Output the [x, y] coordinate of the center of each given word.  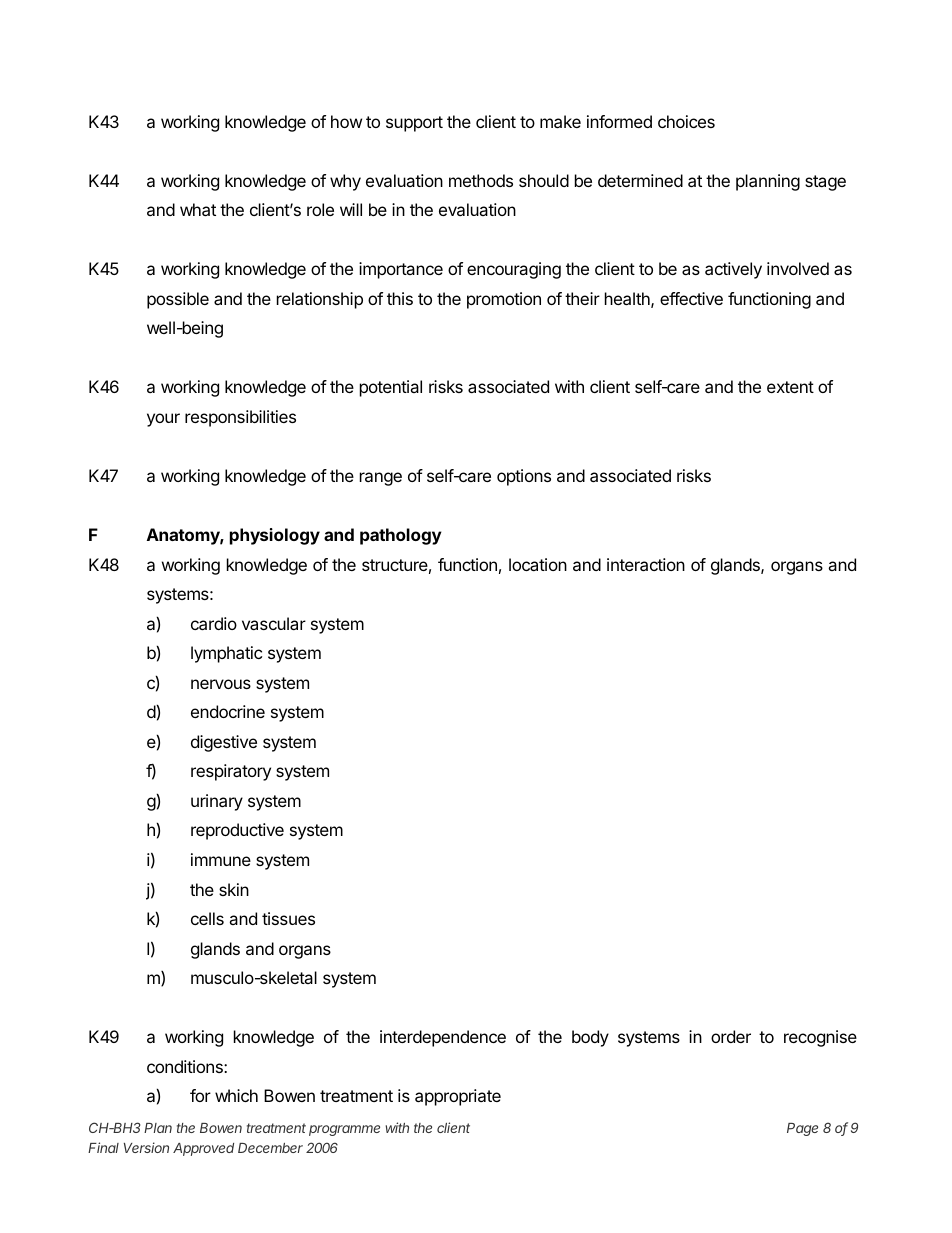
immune [221, 859]
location [538, 564]
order [731, 1036]
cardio [214, 623]
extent [790, 387]
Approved [203, 1149]
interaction [646, 564]
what [198, 209]
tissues [288, 918]
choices [686, 121]
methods [481, 180]
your [163, 420]
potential [391, 388]
